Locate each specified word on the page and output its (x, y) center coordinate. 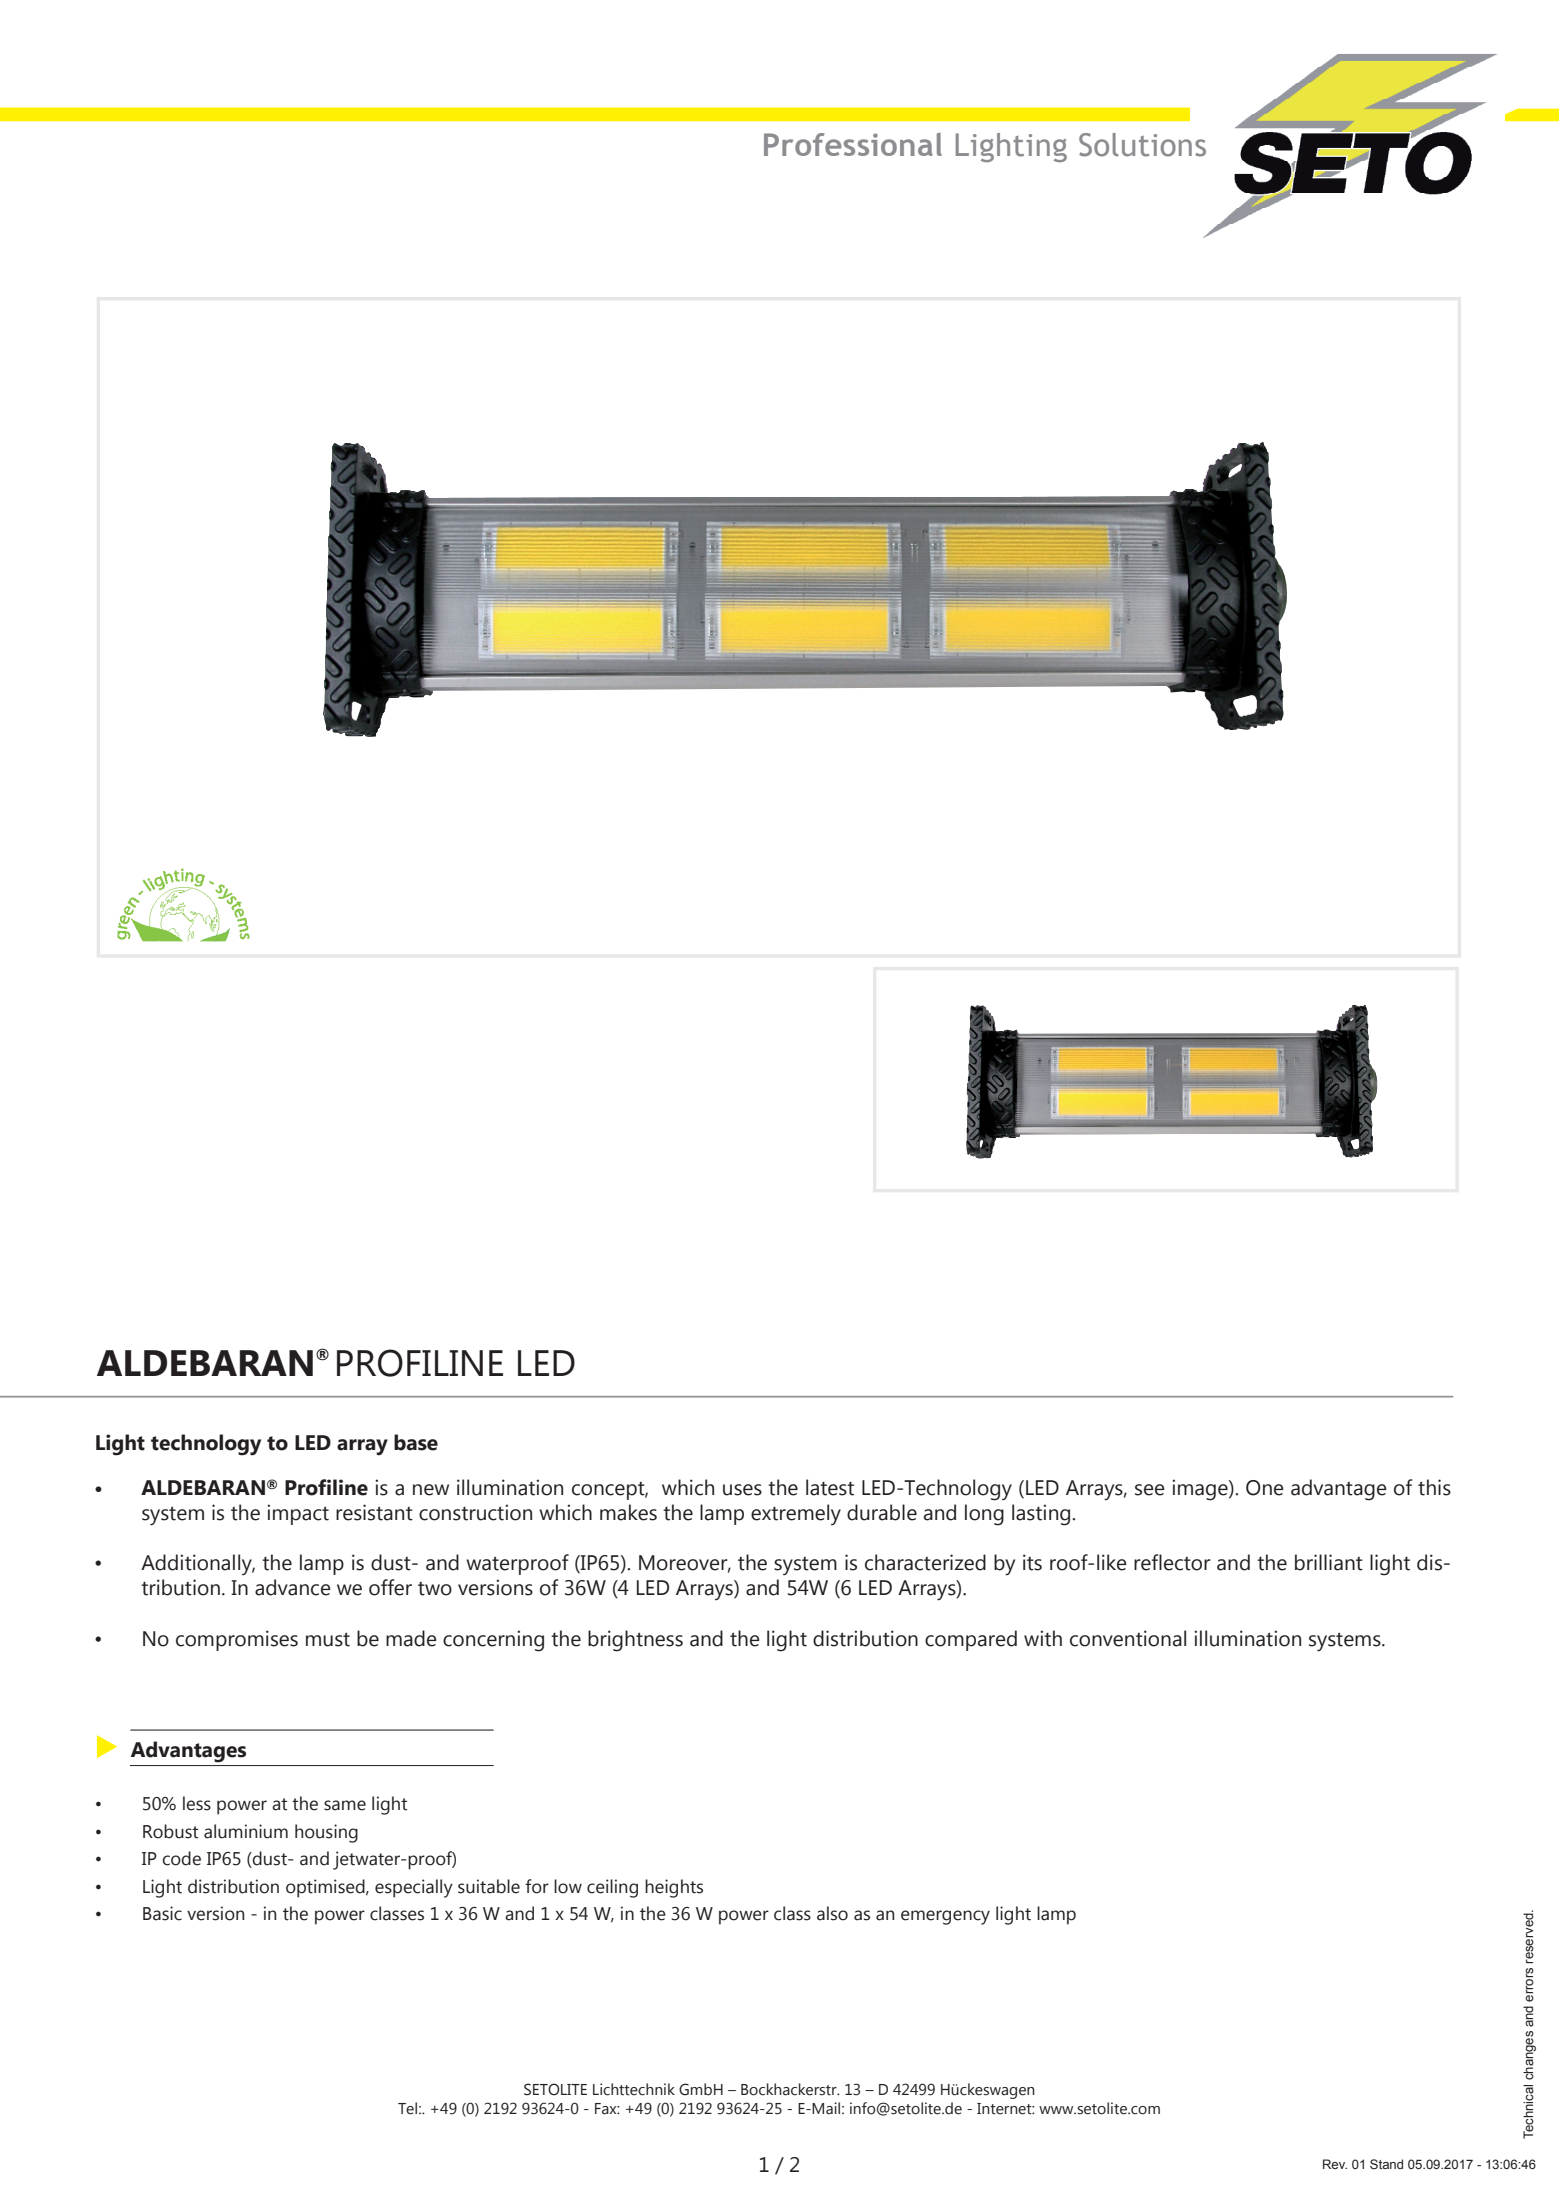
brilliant (1329, 1562)
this (1434, 1487)
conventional (1128, 1638)
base (416, 1442)
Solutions (1142, 145)
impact (298, 1514)
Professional (853, 144)
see (1150, 1490)
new (431, 1490)
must (328, 1639)
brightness (635, 1641)
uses (742, 1490)
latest (830, 1487)
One (1265, 1488)
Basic (162, 1913)
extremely (796, 1514)
